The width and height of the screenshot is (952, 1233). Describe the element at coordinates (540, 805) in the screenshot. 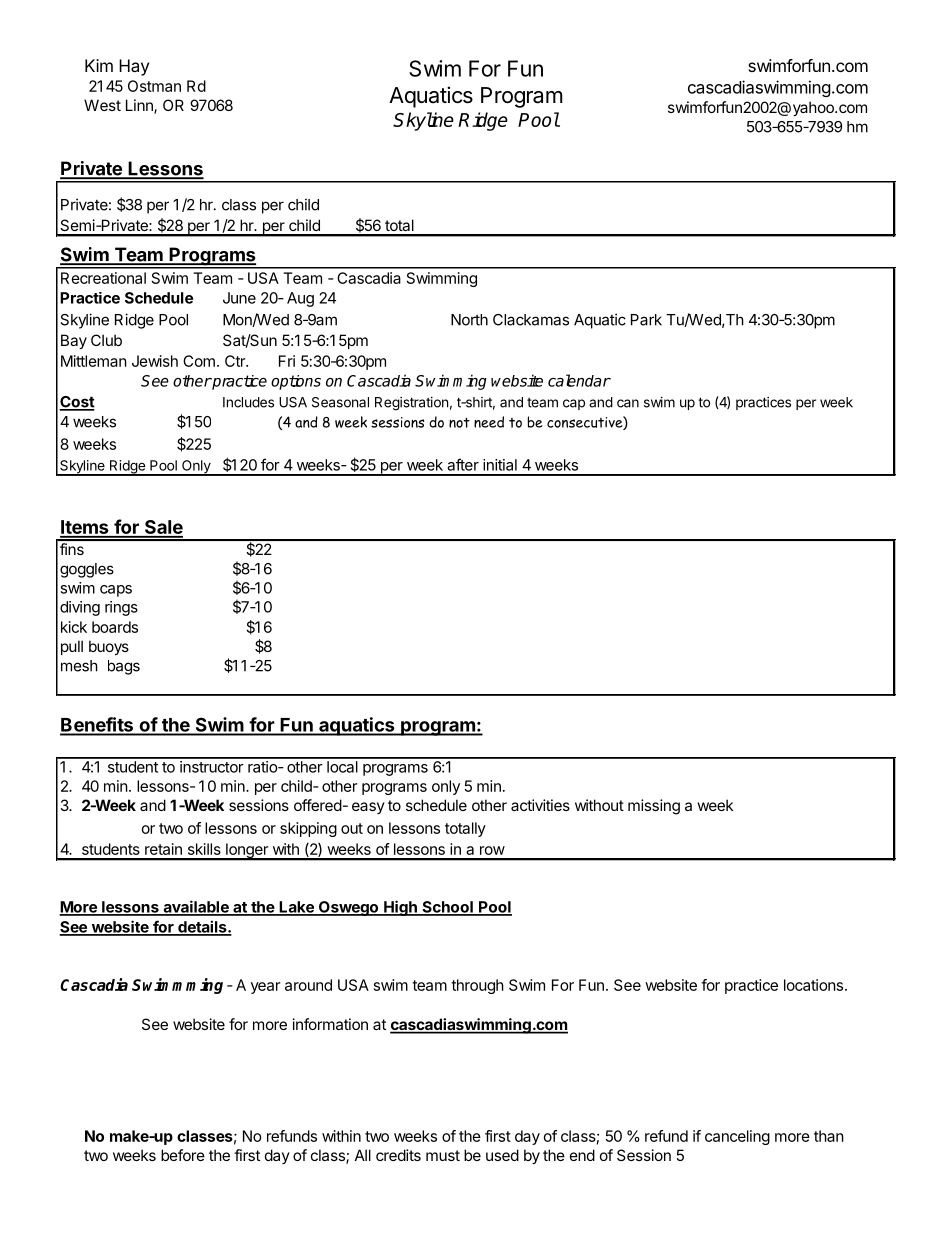

I see `activities` at that location.
